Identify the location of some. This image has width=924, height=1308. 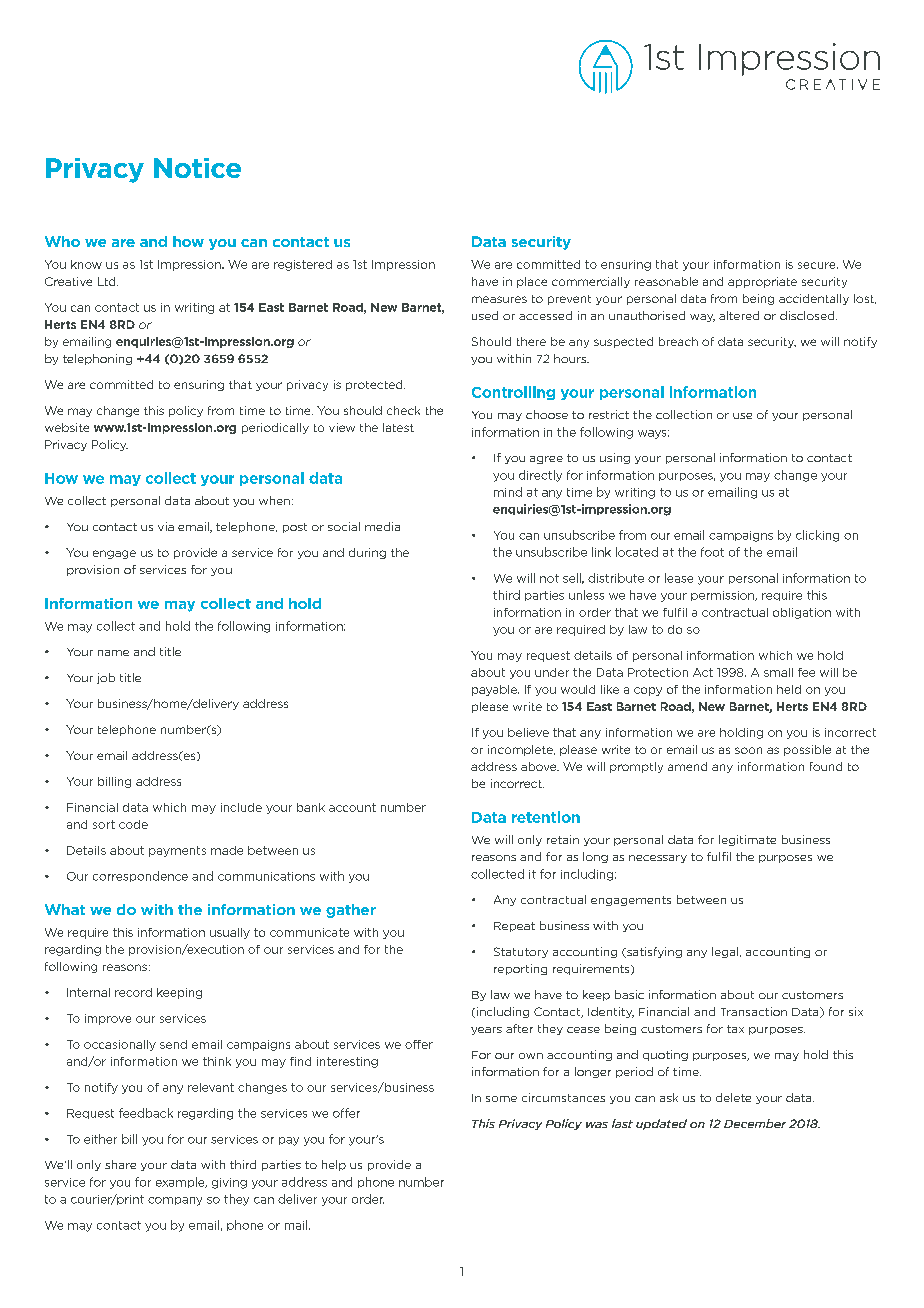
(501, 1099).
